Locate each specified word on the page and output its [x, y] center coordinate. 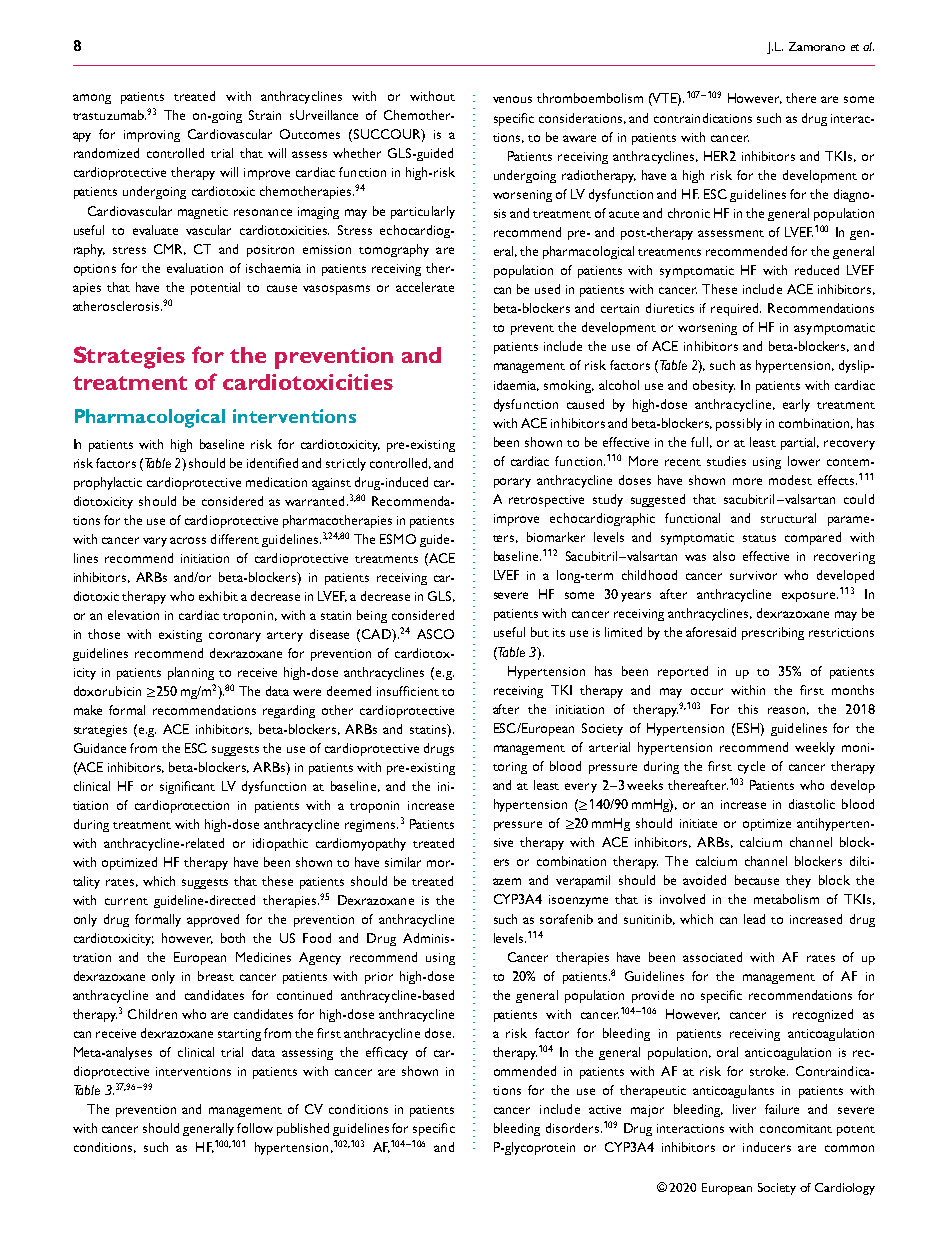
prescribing [773, 633]
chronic [689, 213]
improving [152, 136]
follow [255, 1128]
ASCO [435, 634]
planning [191, 673]
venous [512, 99]
